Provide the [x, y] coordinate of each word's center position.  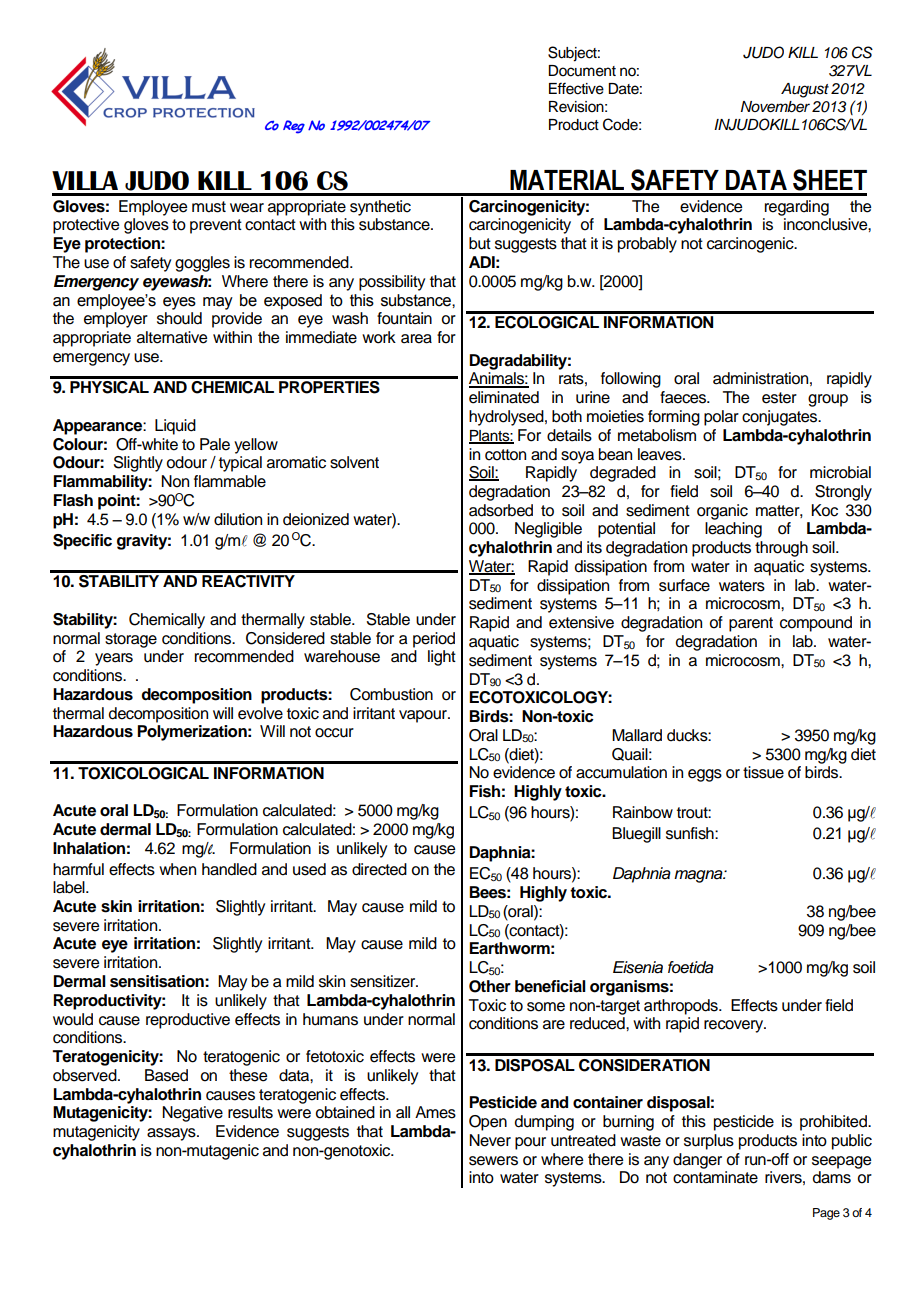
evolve [260, 713]
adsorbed [501, 510]
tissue [763, 772]
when [177, 869]
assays [172, 1134]
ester [779, 398]
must [209, 207]
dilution [238, 519]
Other [490, 986]
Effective [576, 88]
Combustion [391, 694]
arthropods [682, 1007]
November [775, 107]
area [416, 339]
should [179, 318]
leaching [733, 530]
